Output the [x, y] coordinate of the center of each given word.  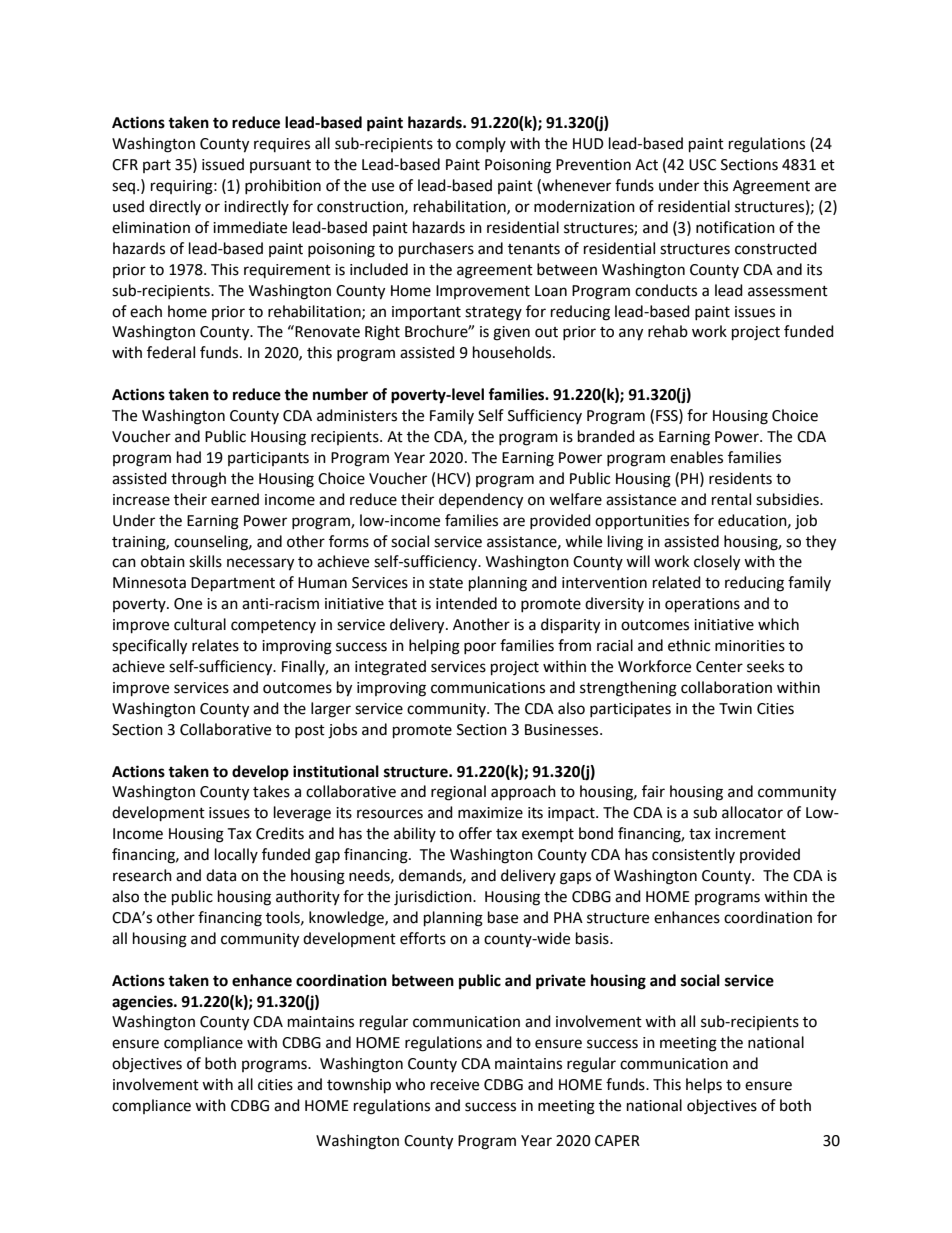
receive [455, 1085]
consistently [693, 855]
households [513, 352]
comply [481, 144]
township [359, 1086]
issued [223, 164]
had [189, 457]
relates [215, 645]
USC [702, 165]
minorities [750, 646]
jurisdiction [434, 898]
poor [480, 648]
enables [696, 457]
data [221, 875]
